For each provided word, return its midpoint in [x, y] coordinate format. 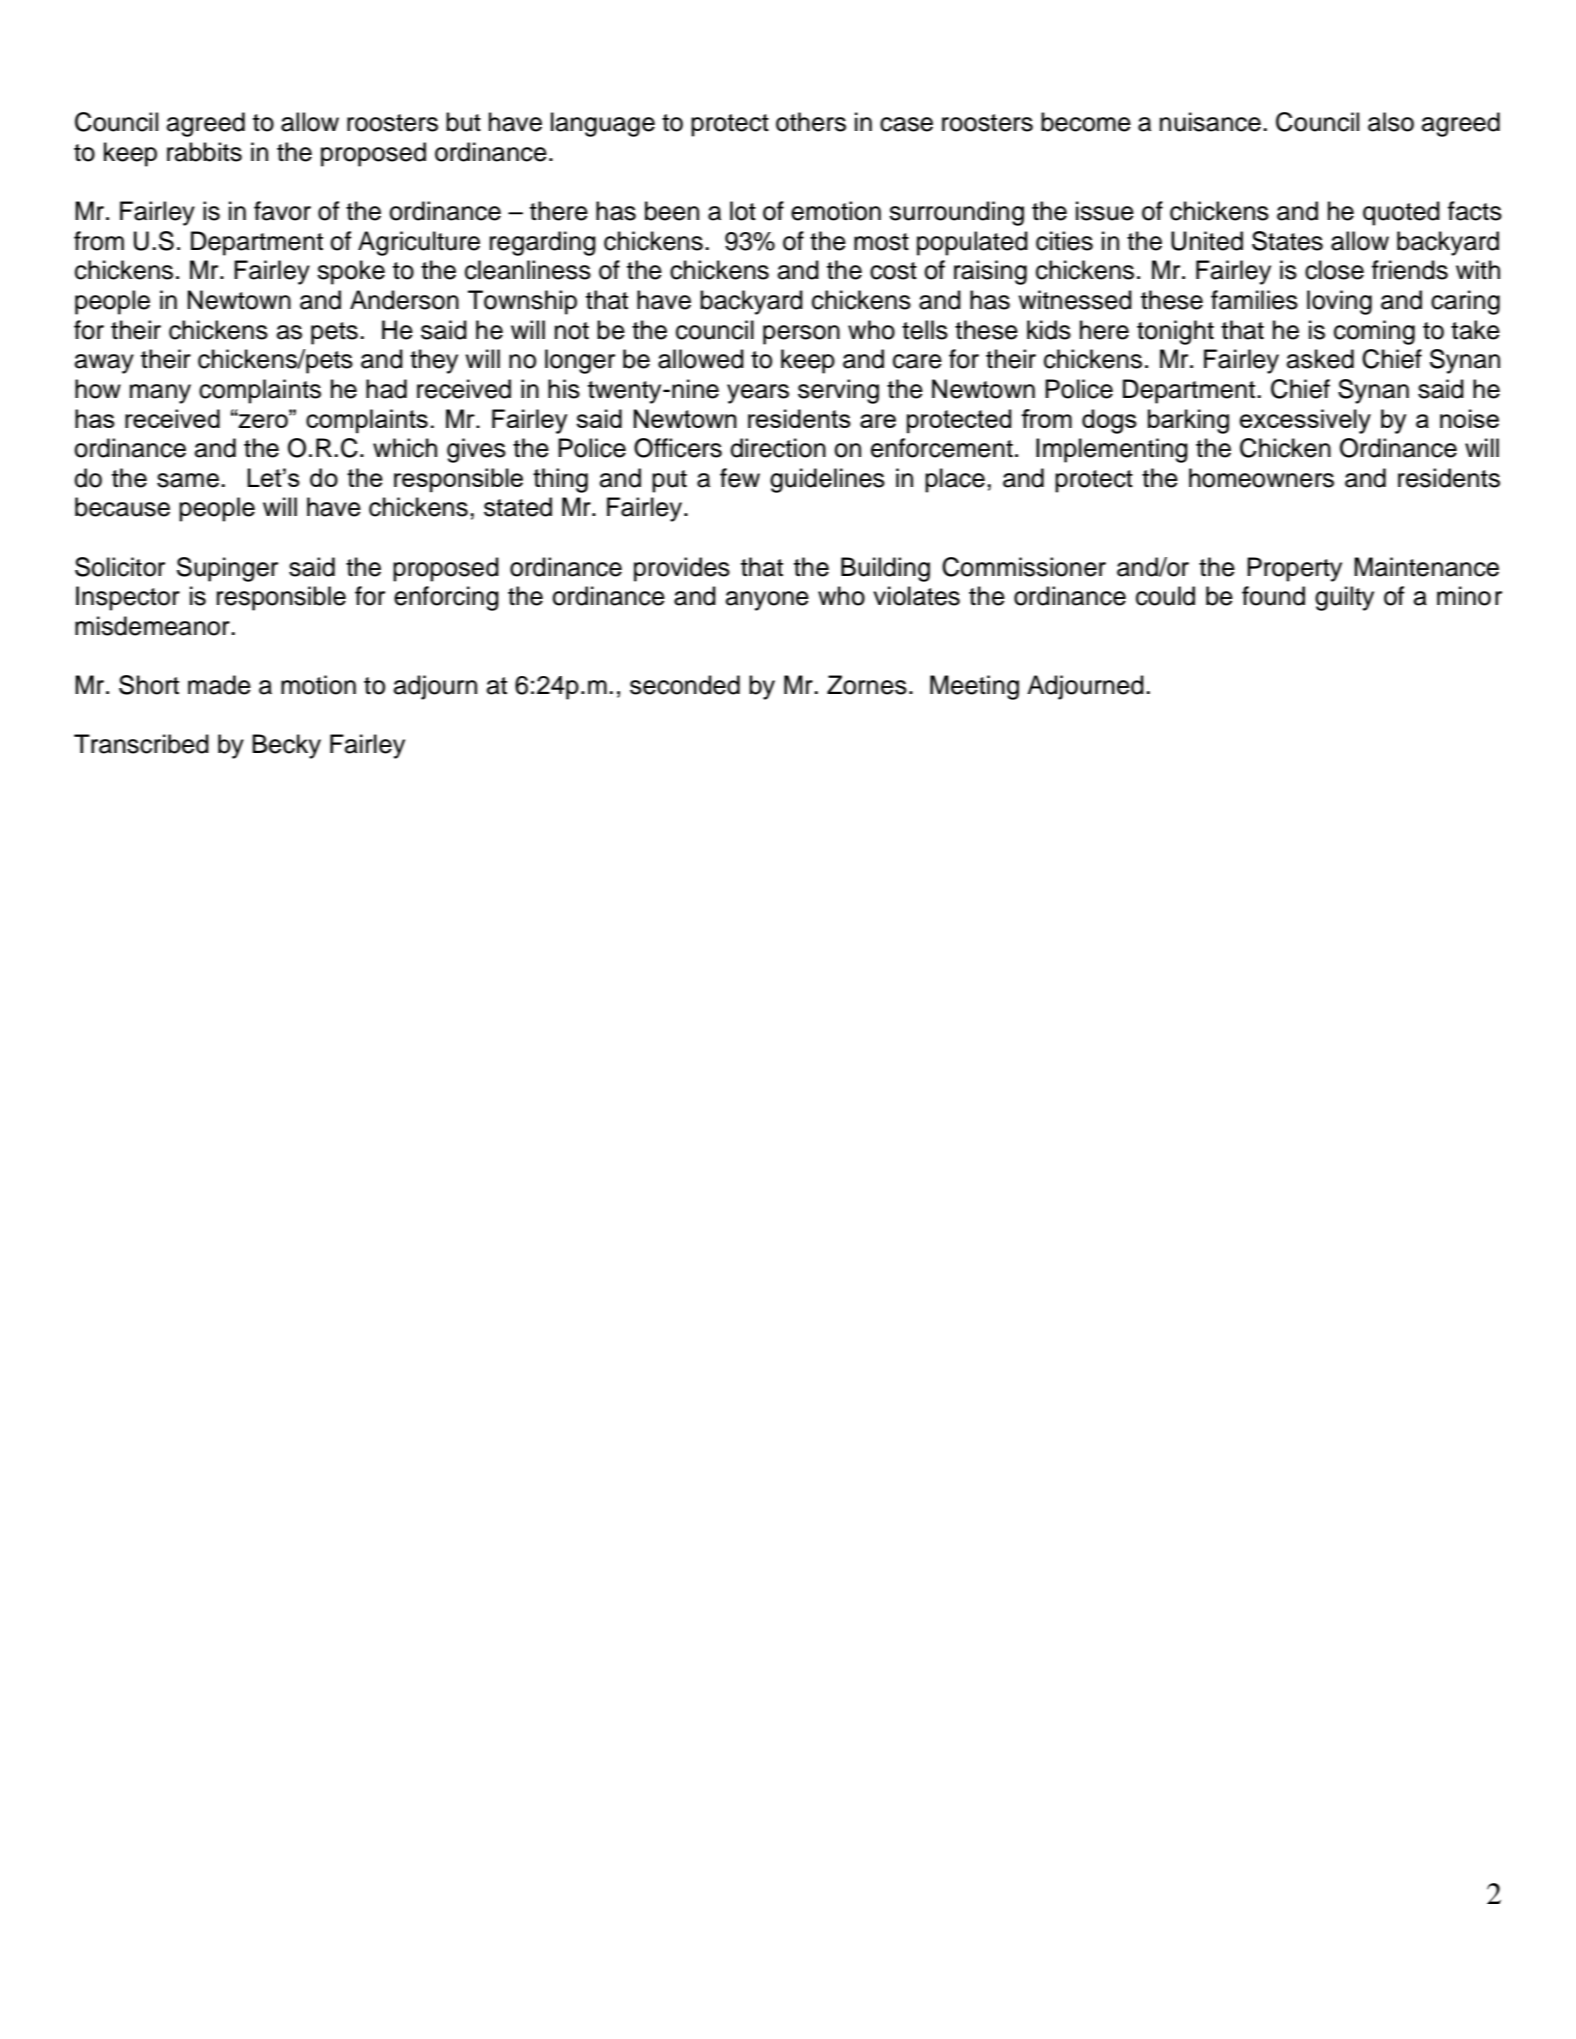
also [1391, 122]
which [405, 448]
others [811, 122]
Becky [286, 746]
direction [778, 448]
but [463, 122]
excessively [1305, 421]
